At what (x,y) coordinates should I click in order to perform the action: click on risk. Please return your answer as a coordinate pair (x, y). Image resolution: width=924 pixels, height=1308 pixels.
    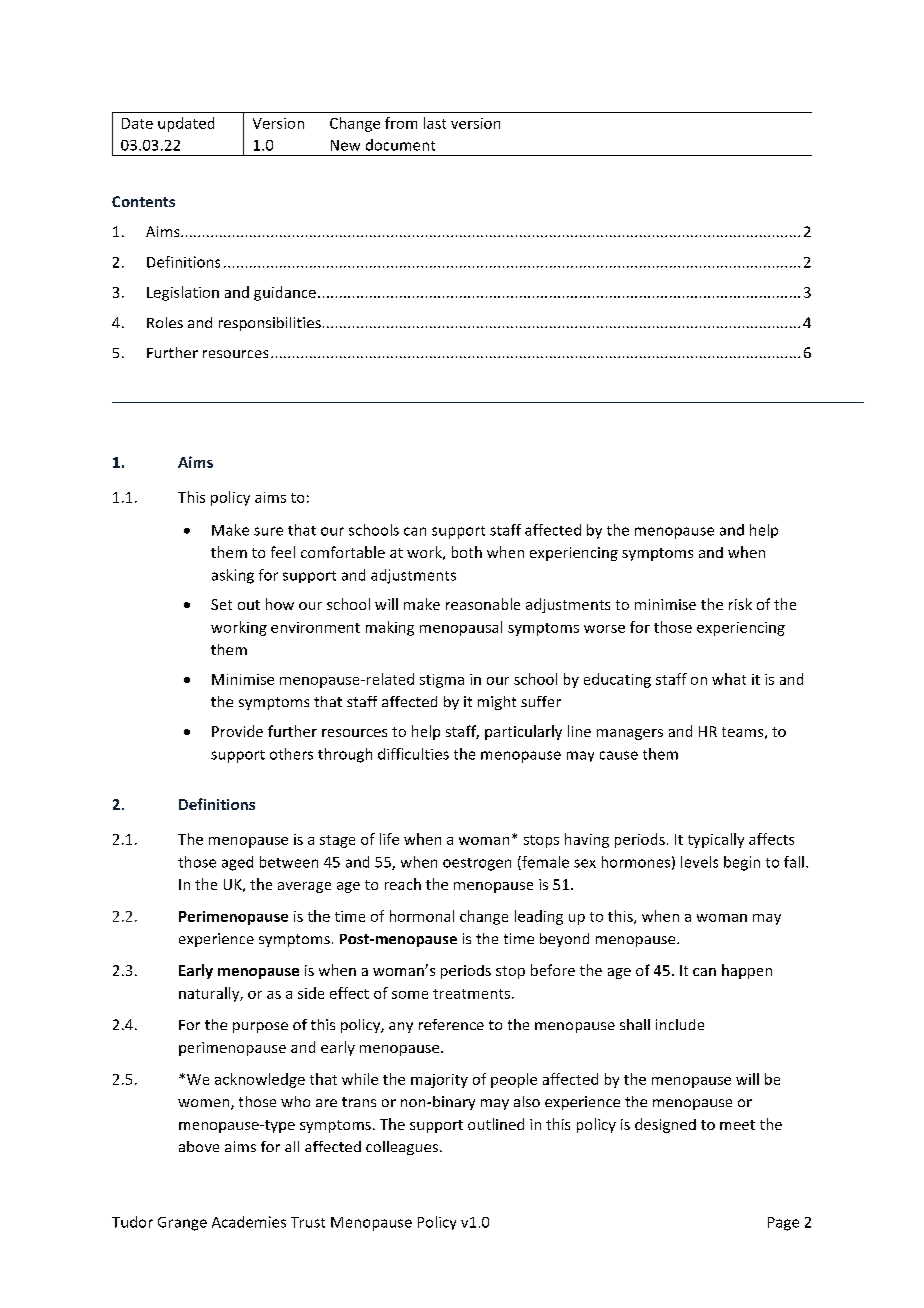
    Looking at the image, I should click on (740, 604).
